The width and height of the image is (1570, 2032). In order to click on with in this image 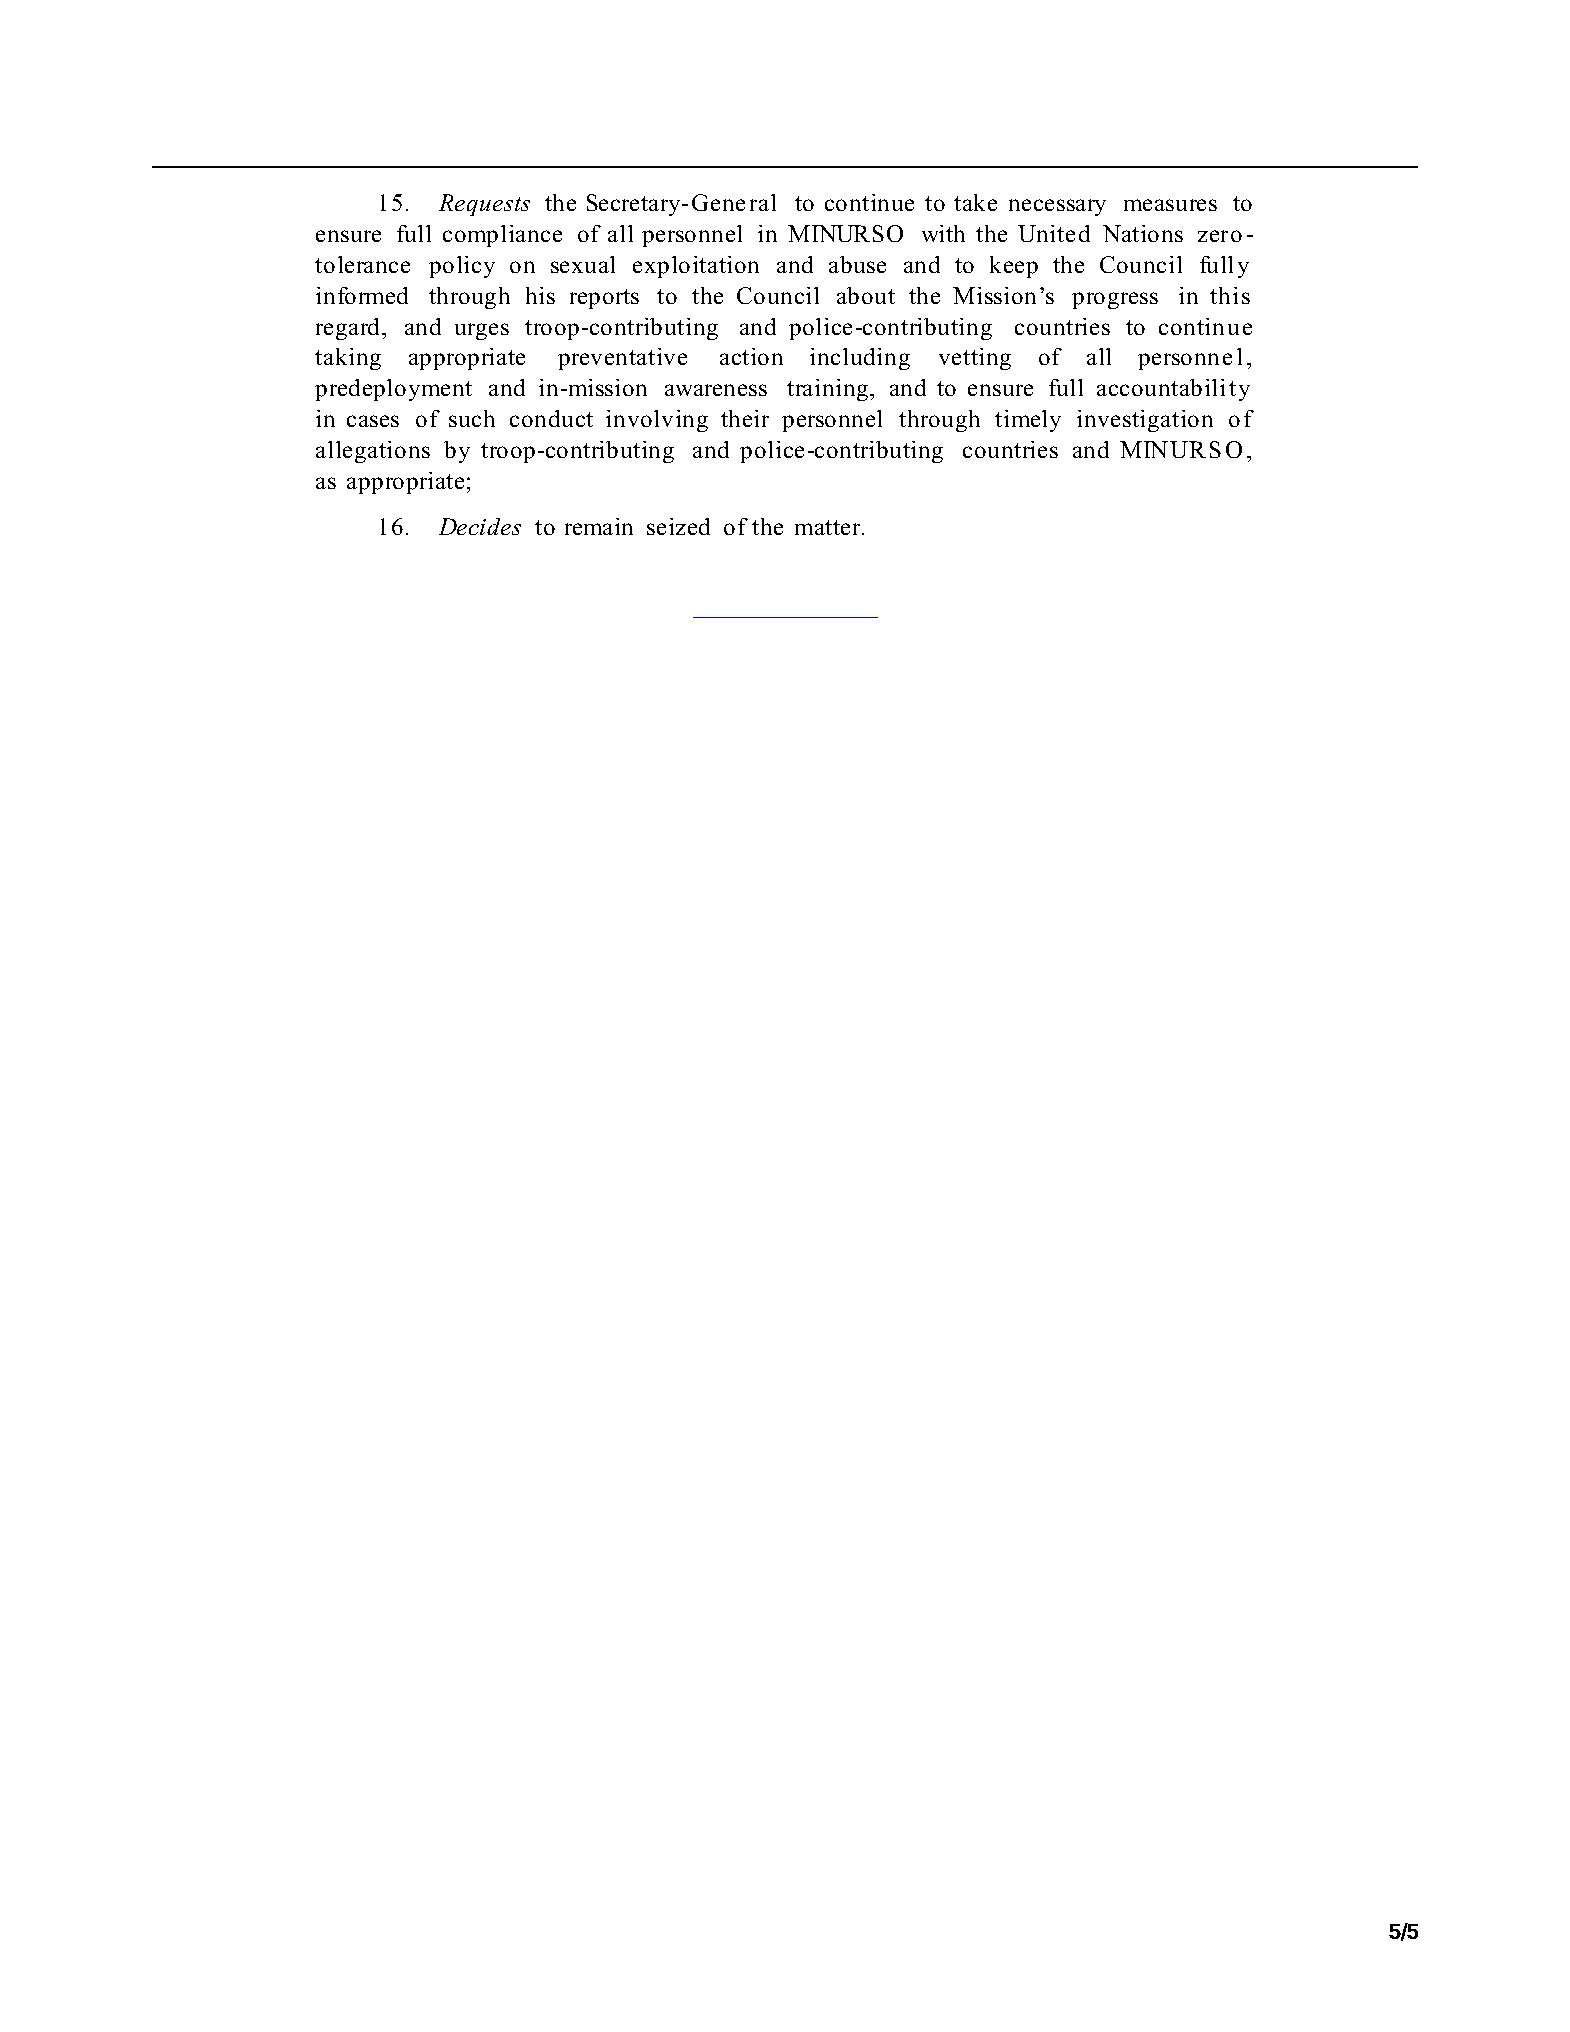, I will do `click(943, 233)`.
